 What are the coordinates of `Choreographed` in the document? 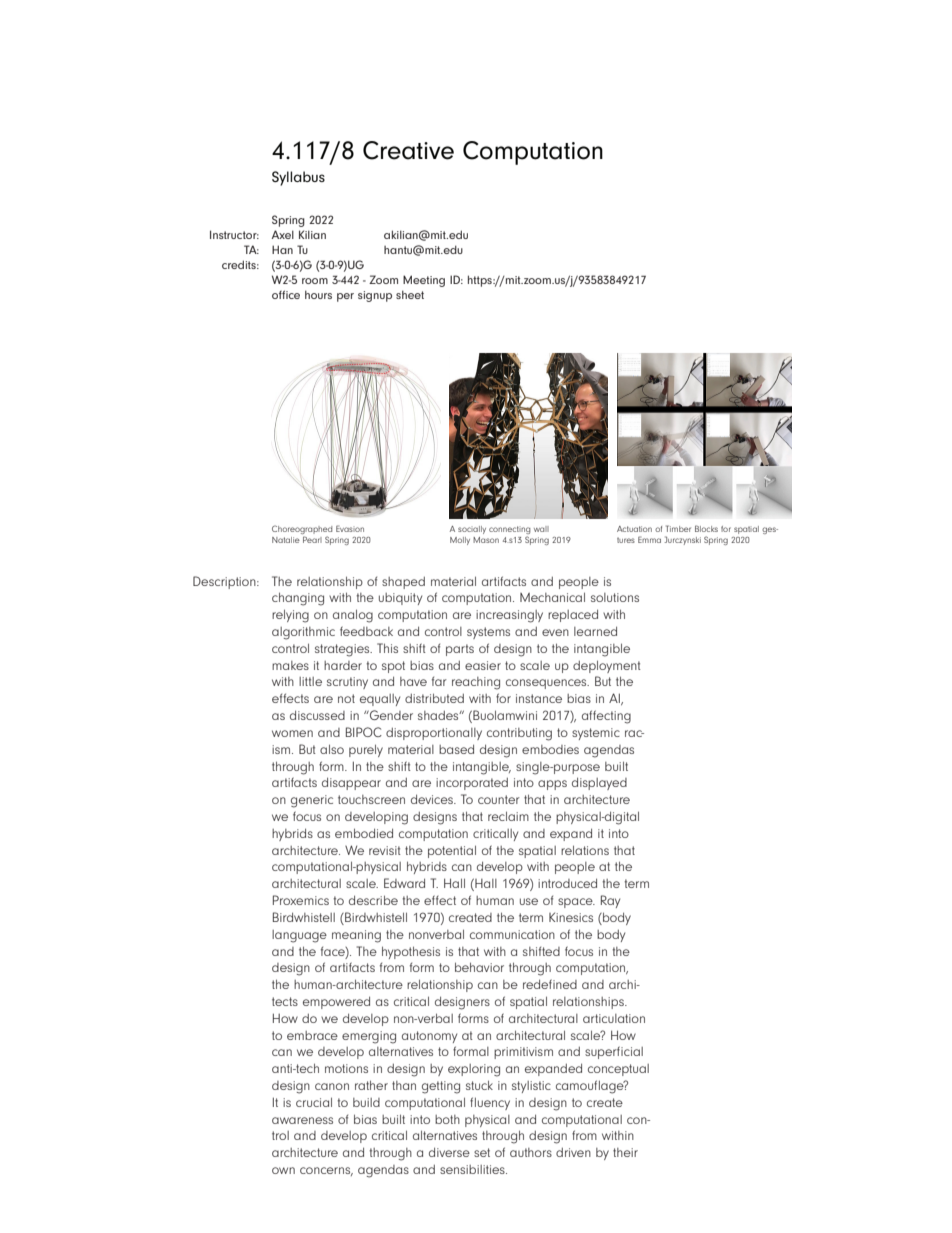 It's located at (302, 531).
